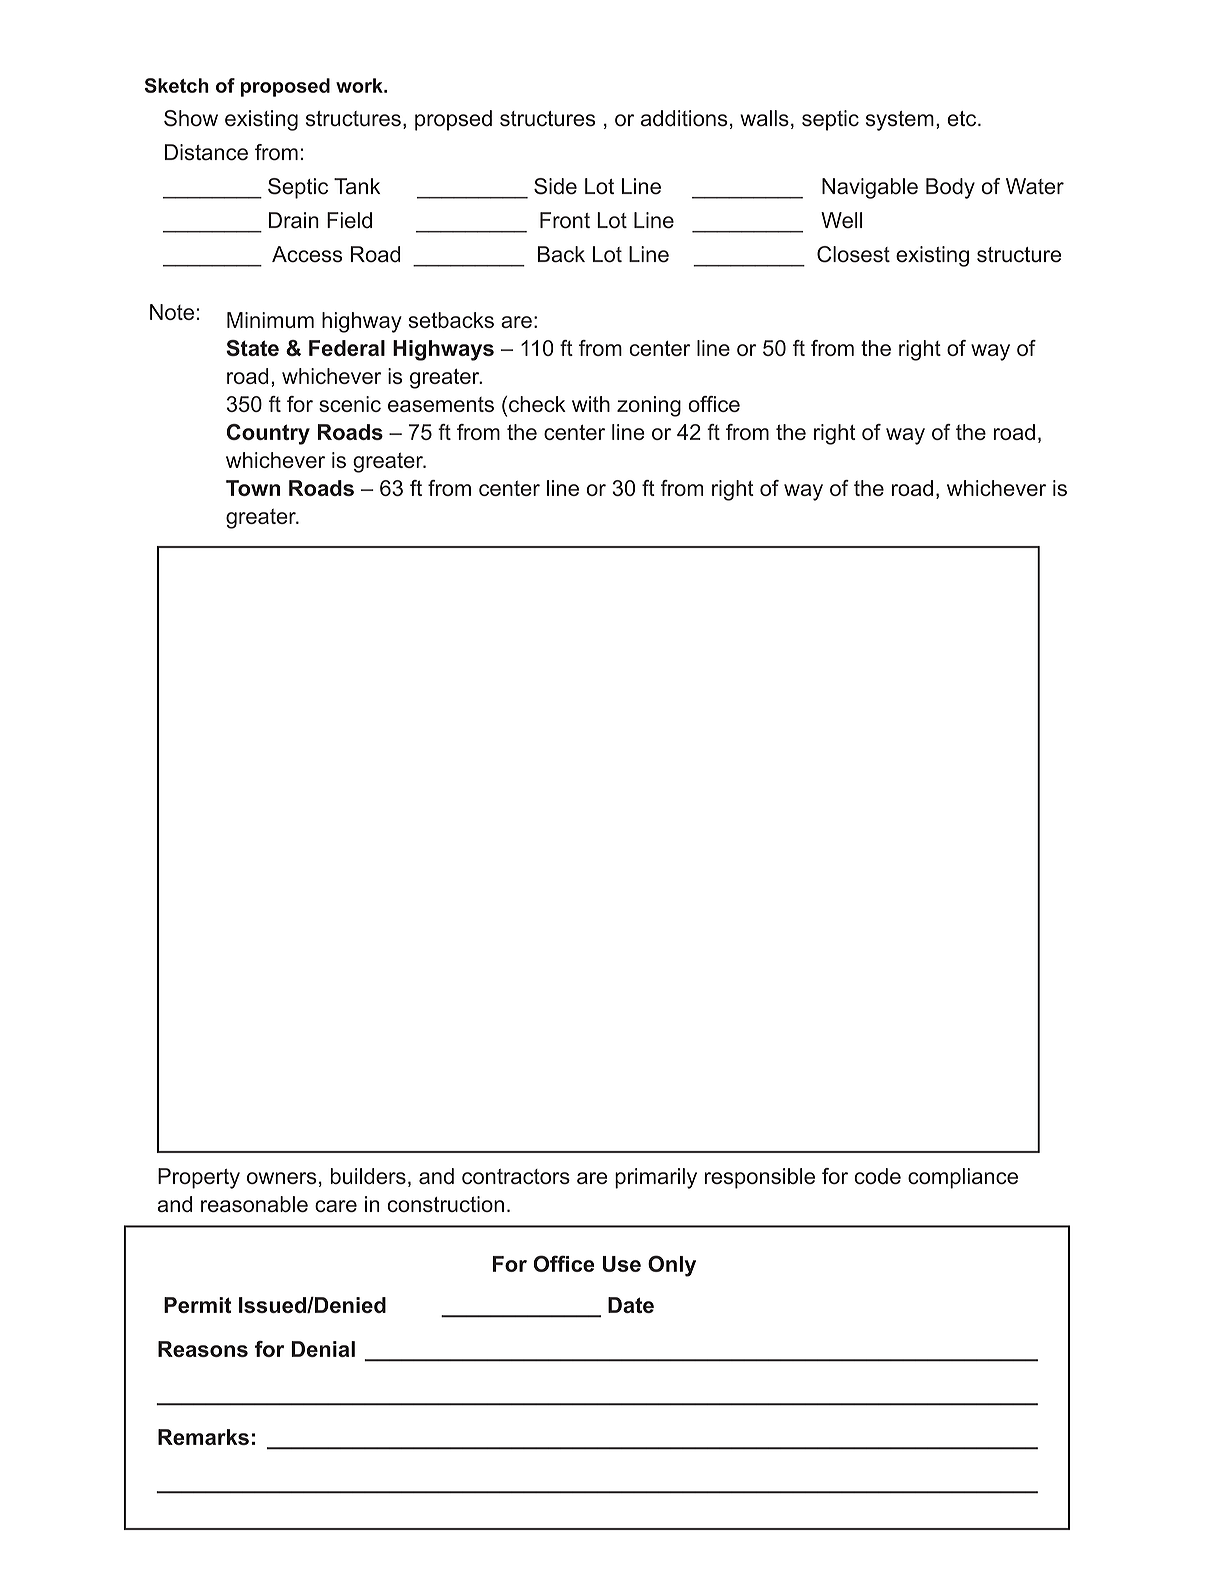  I want to click on with, so click(591, 404).
